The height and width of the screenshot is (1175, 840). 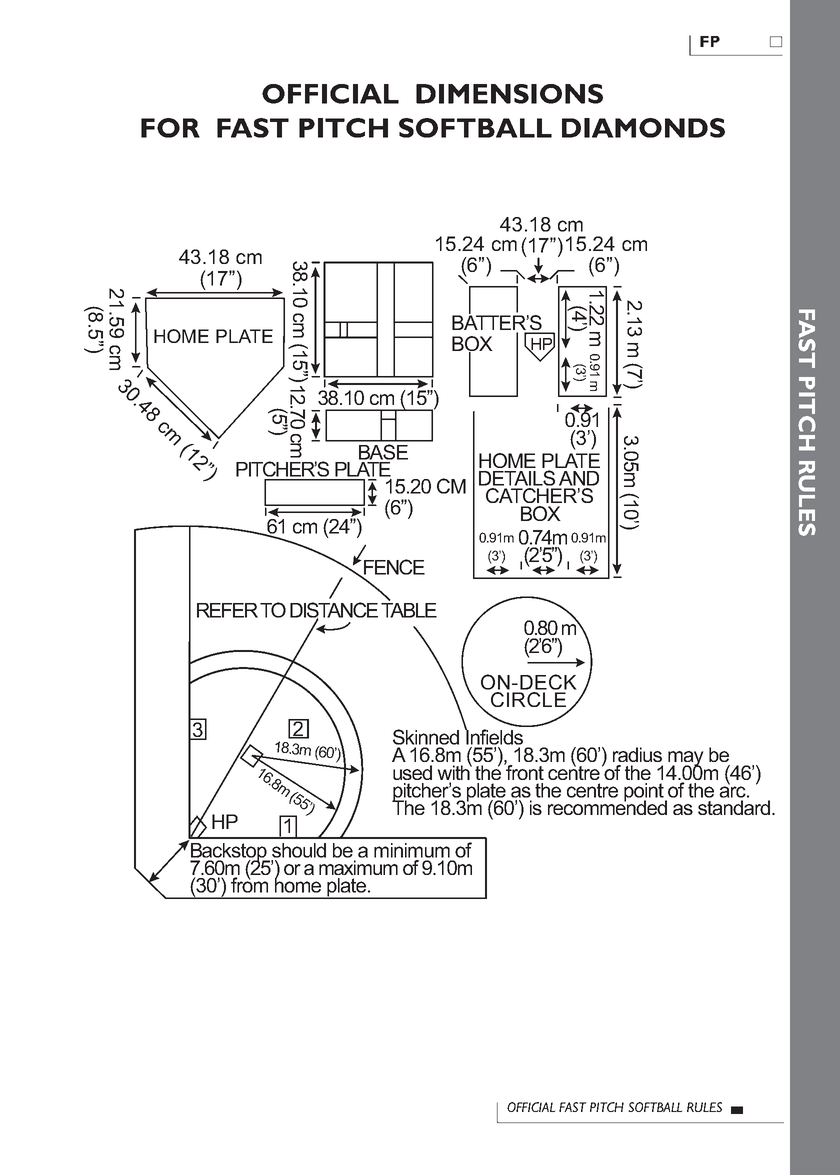 What do you see at coordinates (170, 128) in the screenshot?
I see `FOR` at bounding box center [170, 128].
